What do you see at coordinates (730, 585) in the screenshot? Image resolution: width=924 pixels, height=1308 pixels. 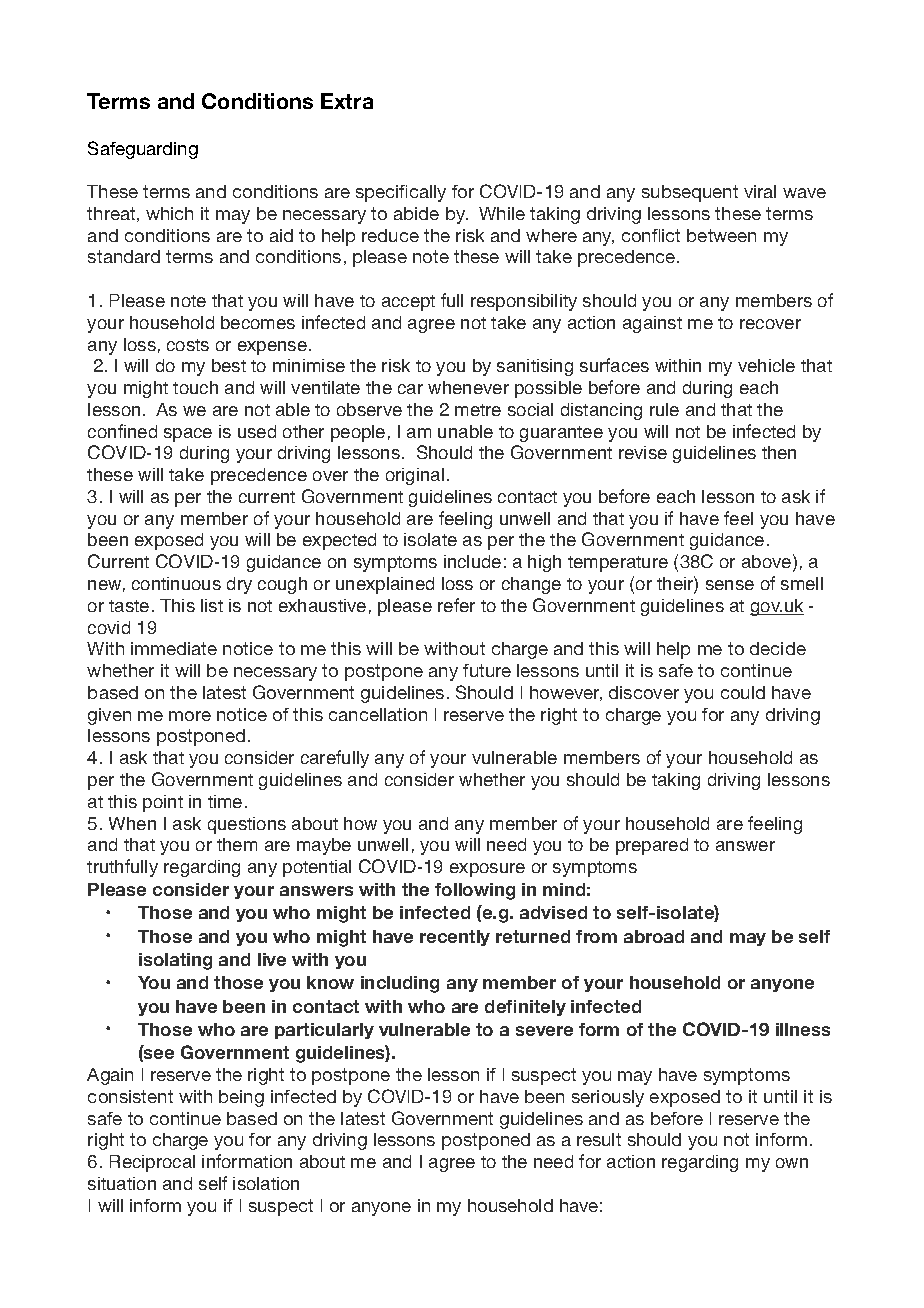 I see `sense` at bounding box center [730, 585].
